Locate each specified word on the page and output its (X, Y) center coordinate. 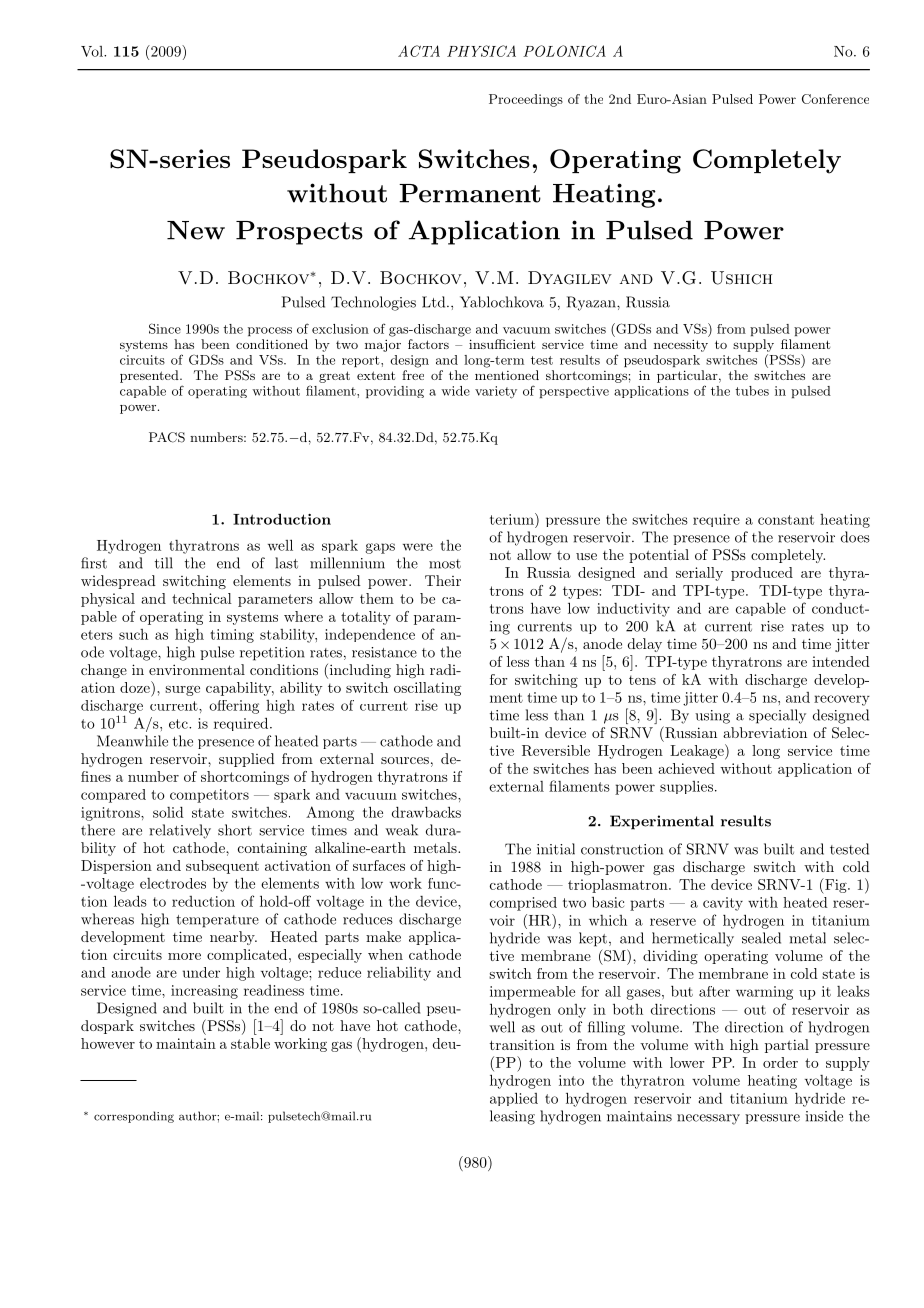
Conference (835, 99)
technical (202, 598)
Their (443, 580)
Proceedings (526, 100)
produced (762, 574)
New (196, 230)
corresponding (134, 1117)
